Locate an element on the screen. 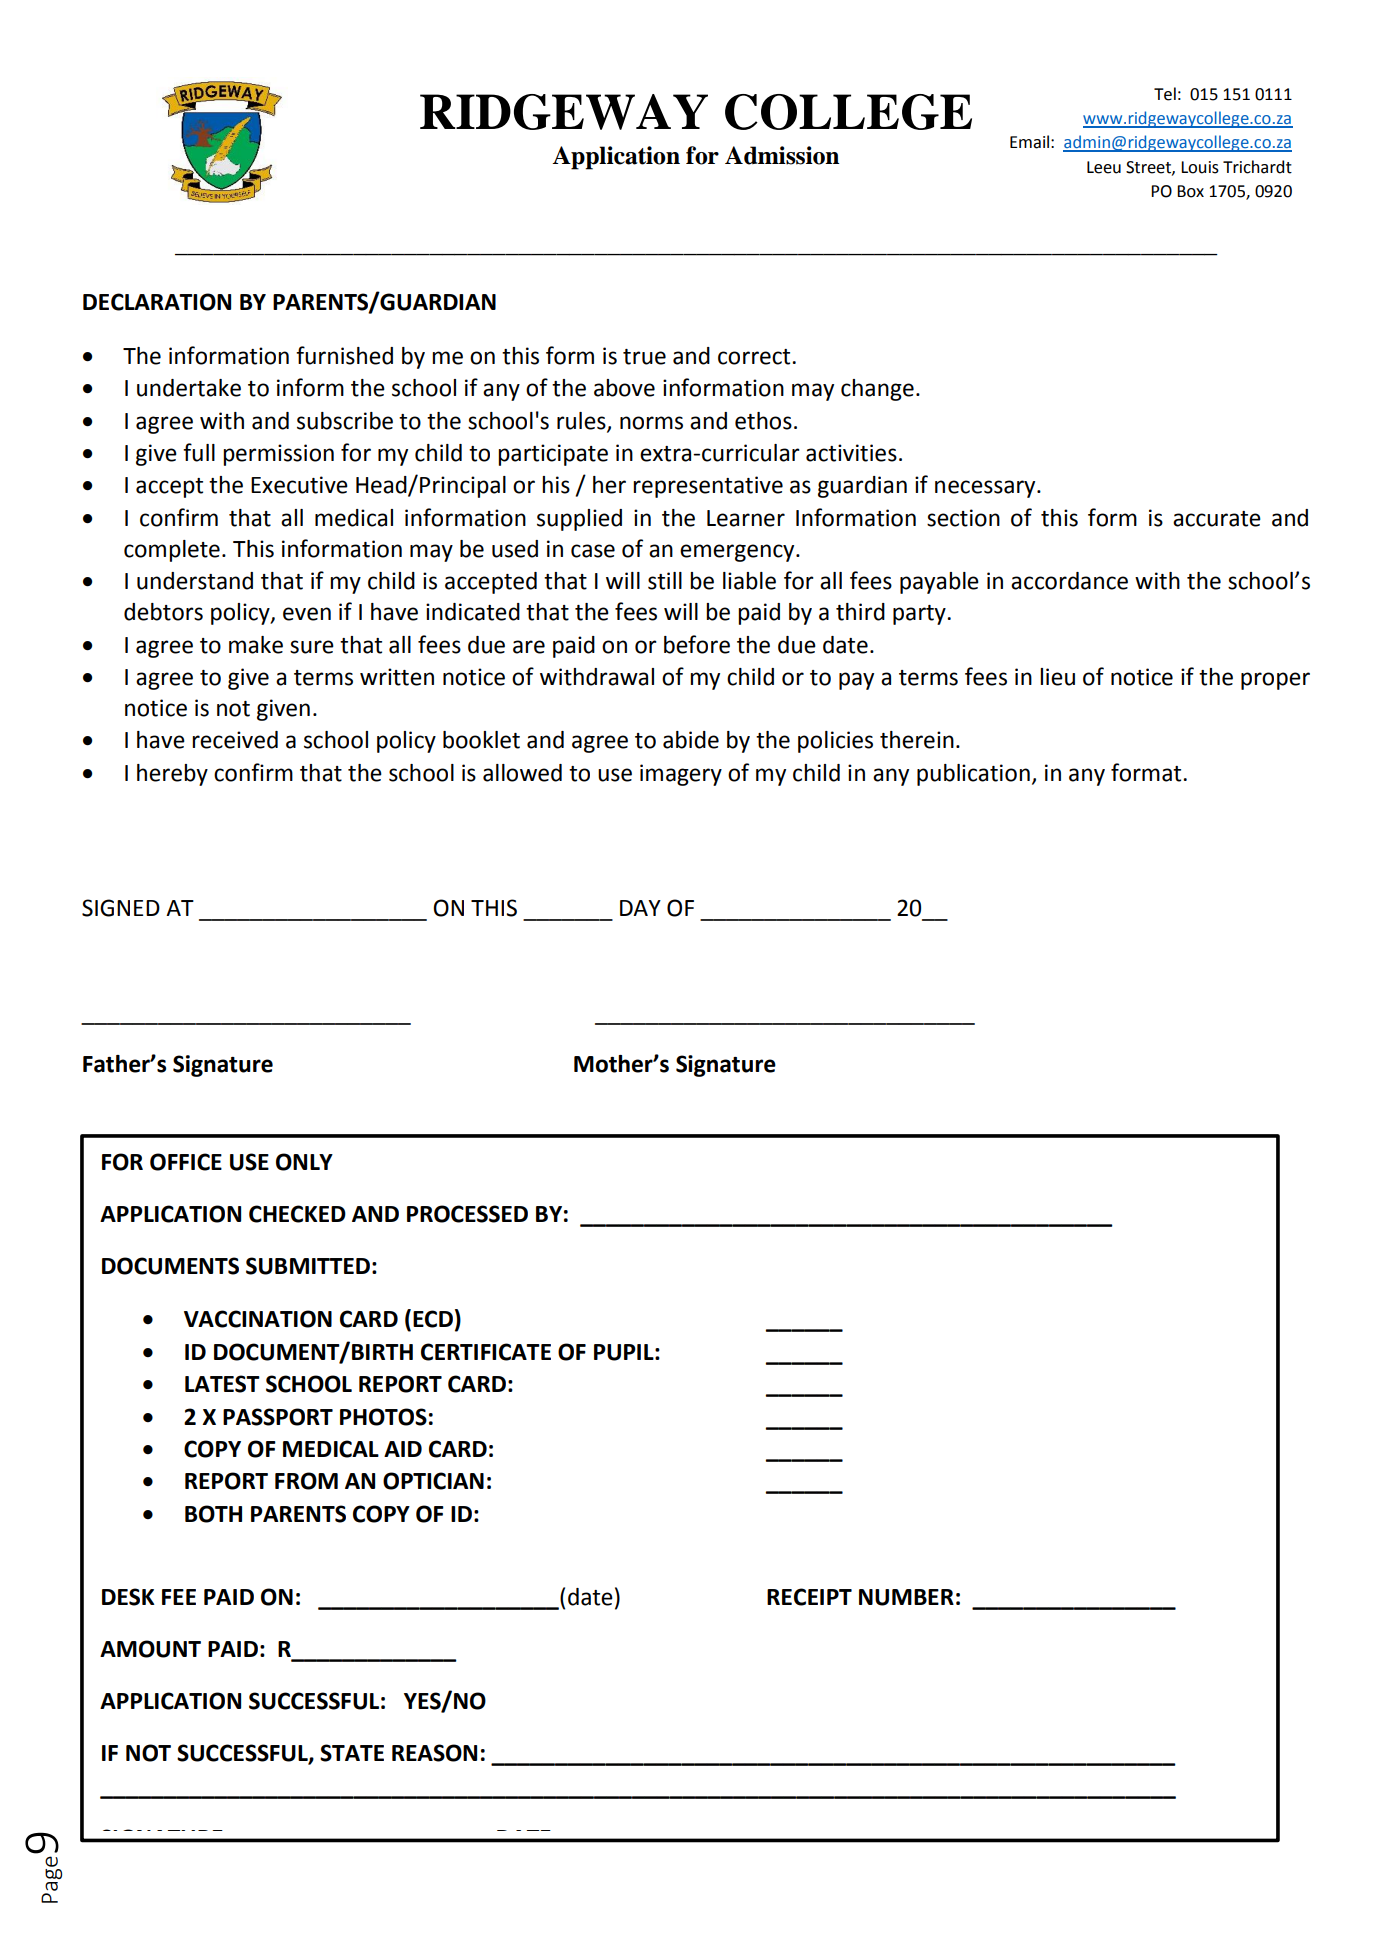 The width and height of the screenshot is (1376, 1946). DECLARATION is located at coordinates (157, 302).
